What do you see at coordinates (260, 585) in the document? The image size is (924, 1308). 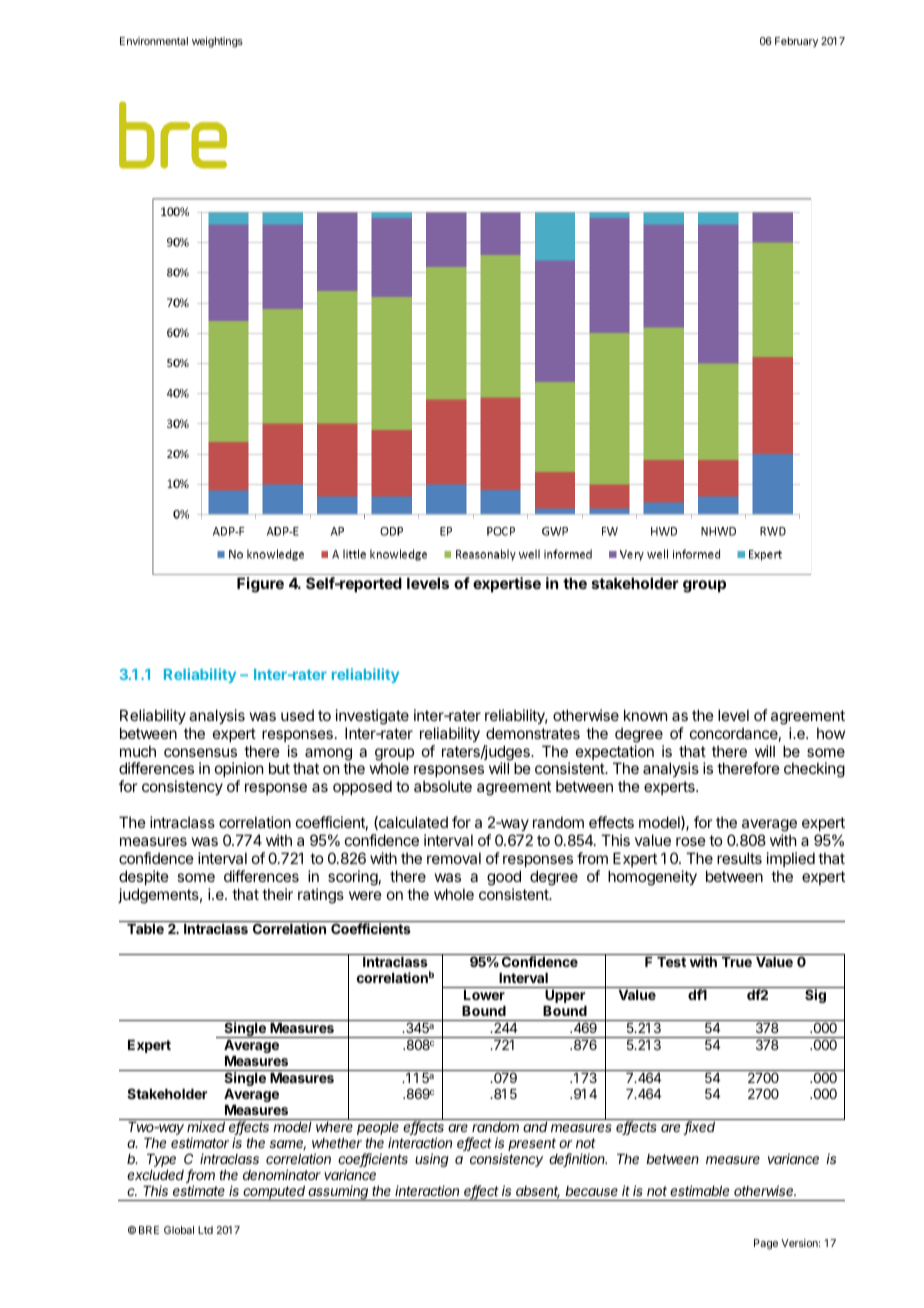 I see `Figure` at bounding box center [260, 585].
